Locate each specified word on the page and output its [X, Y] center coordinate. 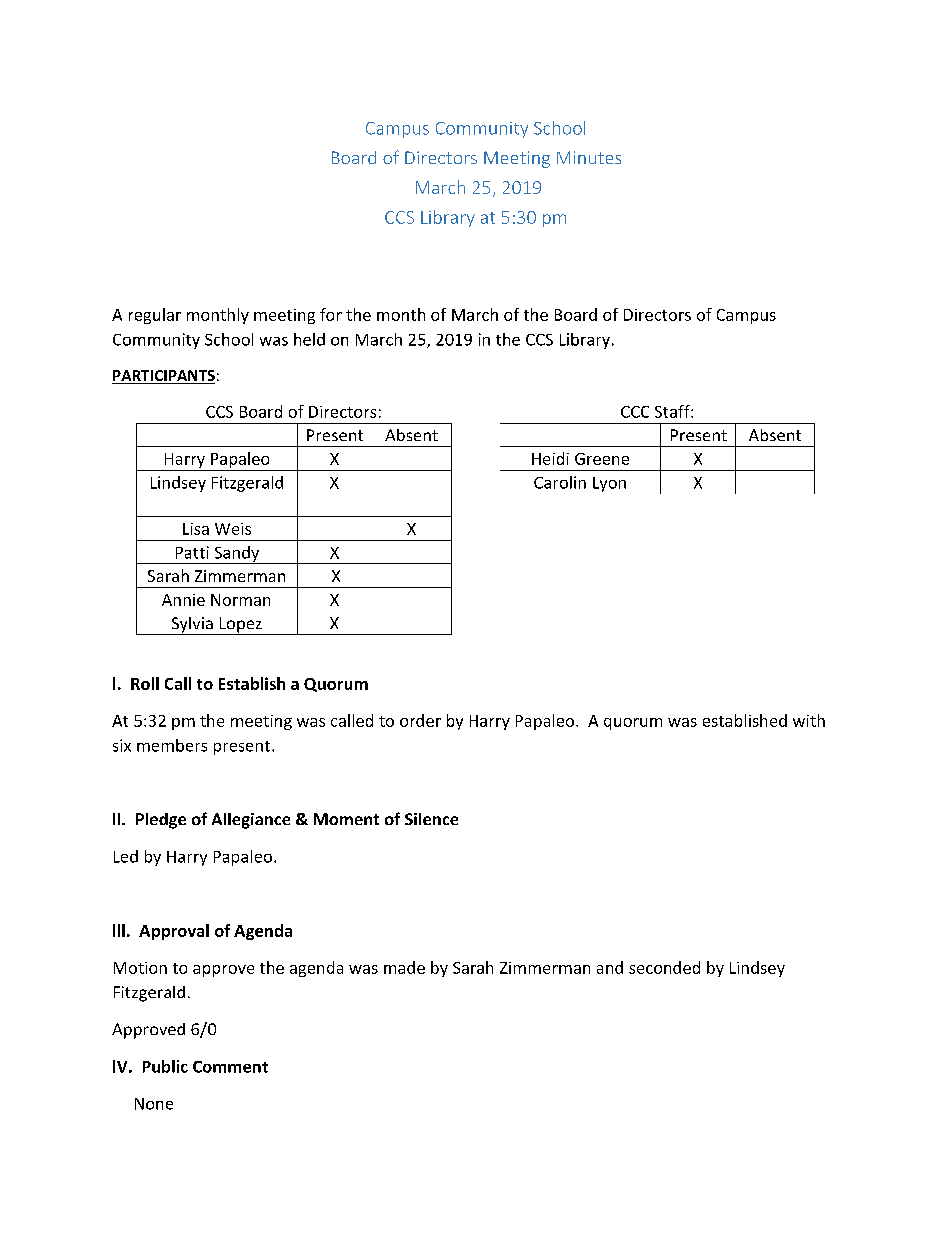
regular [155, 316]
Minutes [589, 157]
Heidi [550, 458]
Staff [673, 411]
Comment [230, 1067]
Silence [431, 819]
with [809, 720]
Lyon [609, 484]
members [172, 745]
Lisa [196, 529]
